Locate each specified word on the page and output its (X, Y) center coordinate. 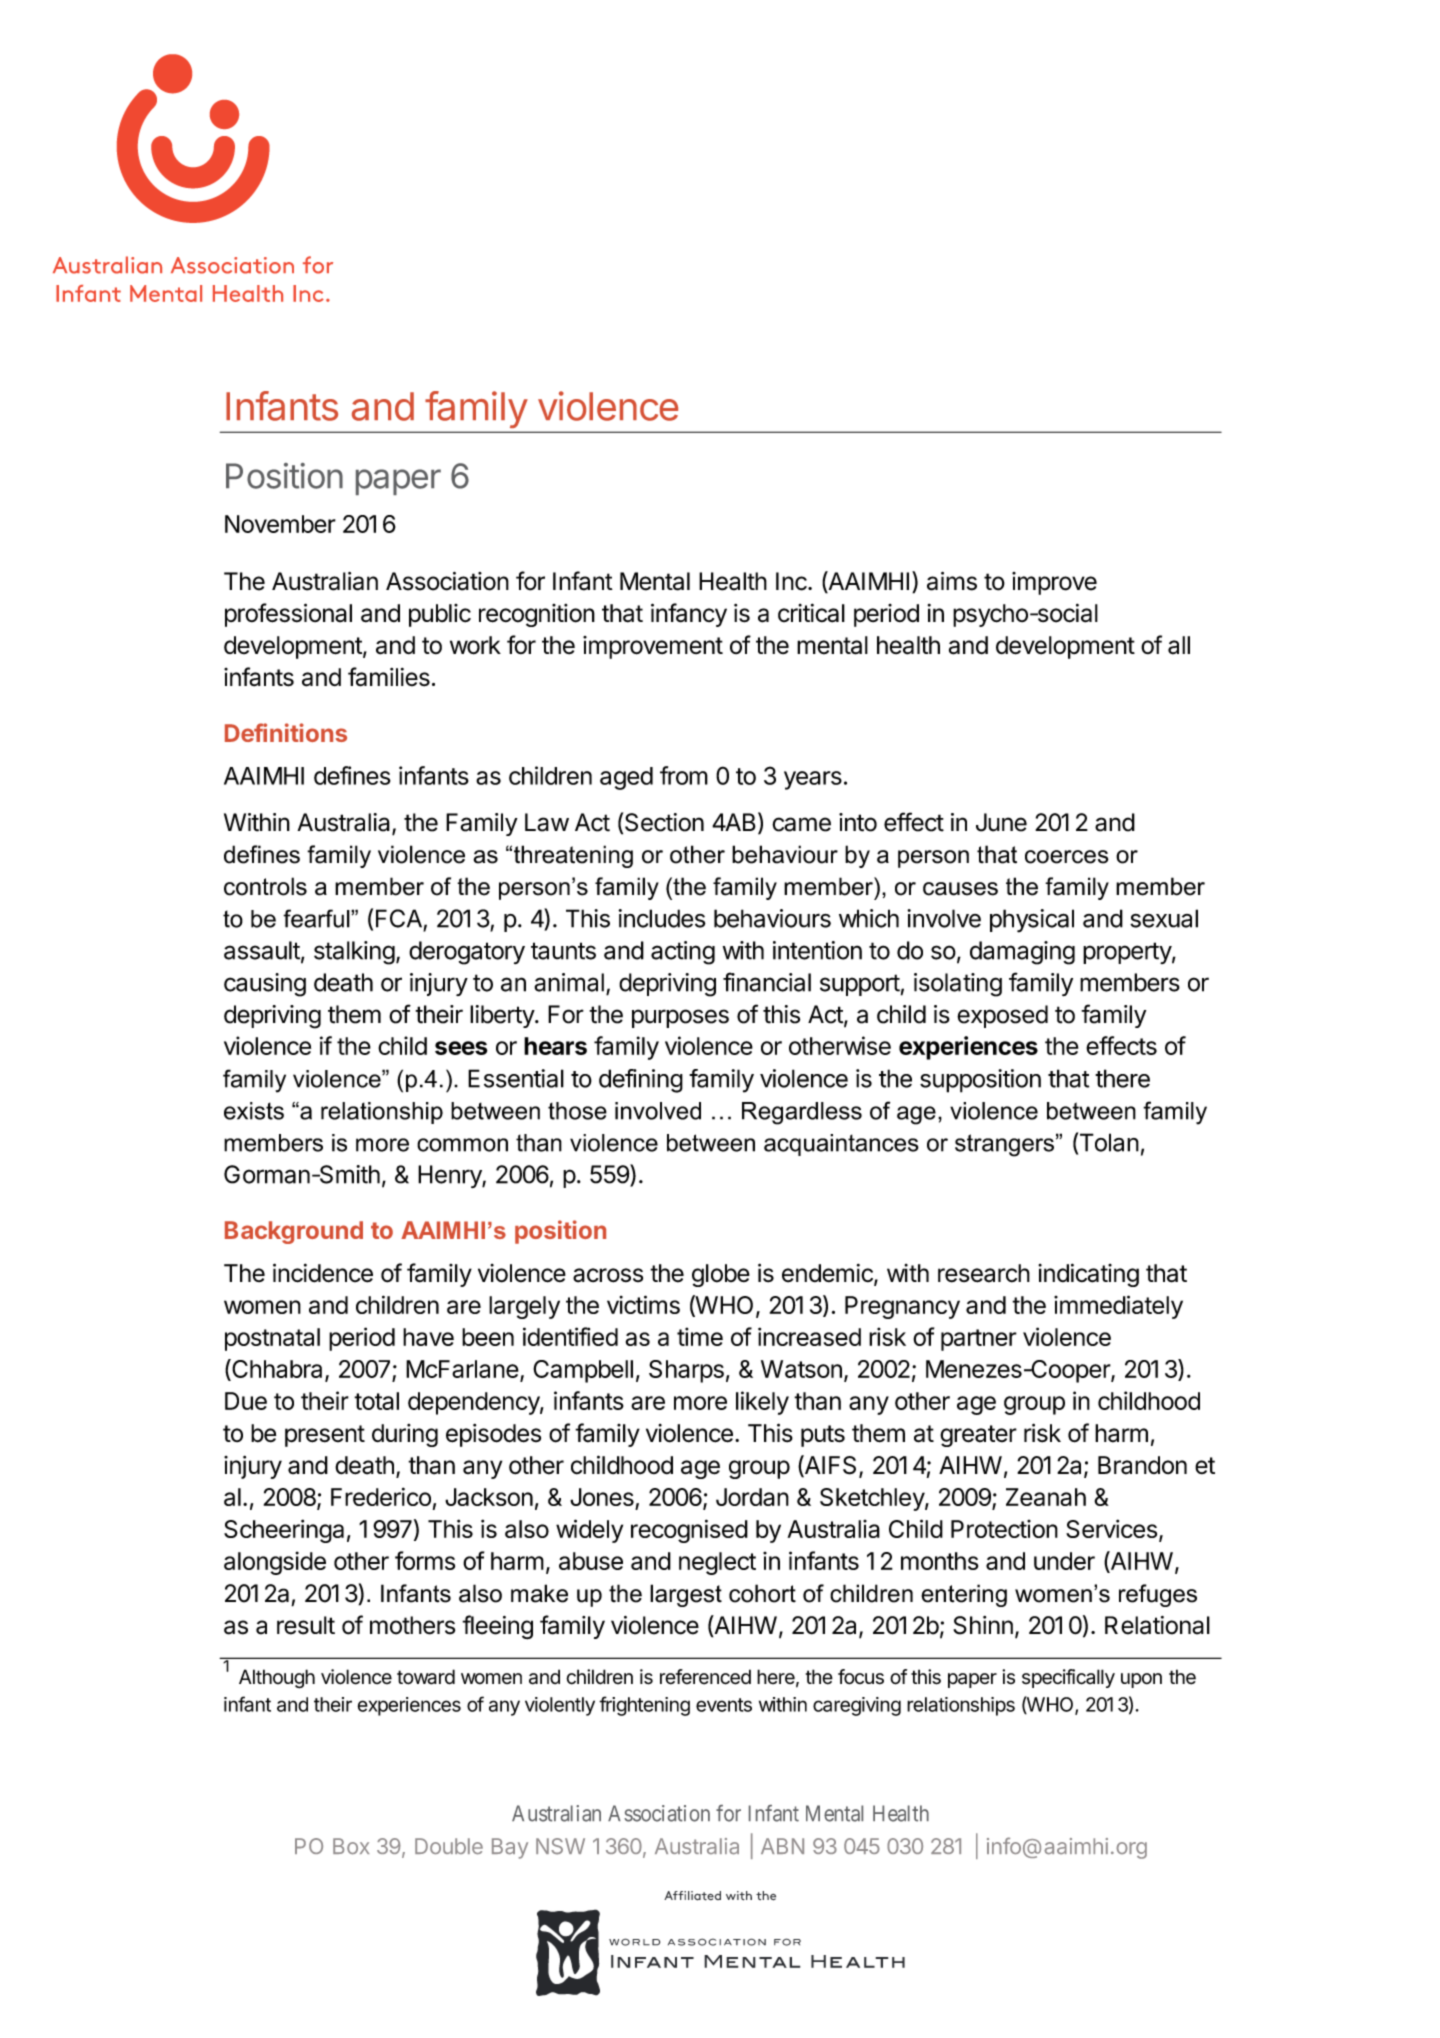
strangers (1004, 1145)
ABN (782, 1846)
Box (351, 1846)
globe (721, 1275)
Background (294, 1232)
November (280, 524)
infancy (689, 615)
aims (952, 581)
